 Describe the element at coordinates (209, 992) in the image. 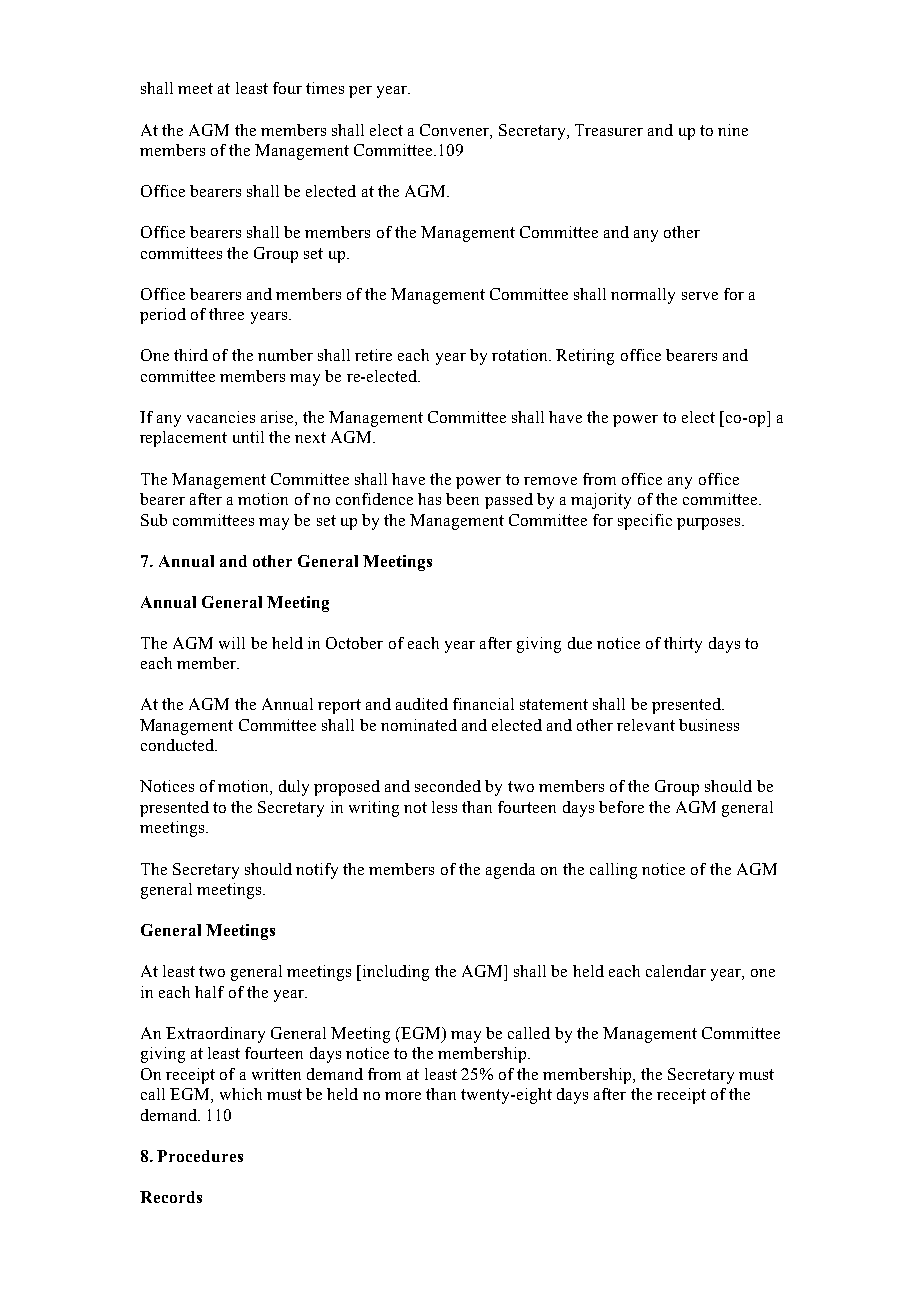

I see `half` at that location.
